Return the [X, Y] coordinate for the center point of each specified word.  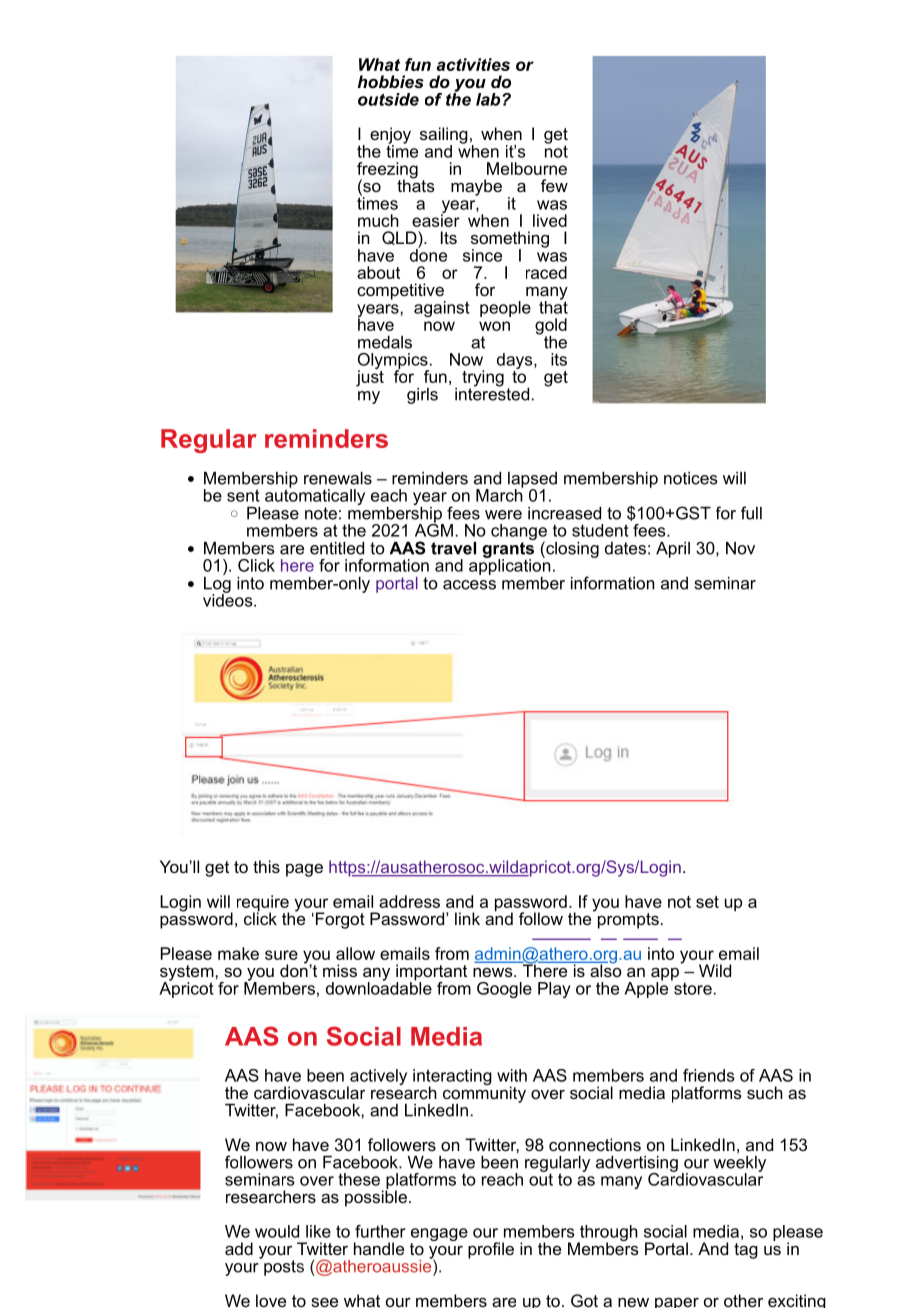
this [266, 866]
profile [491, 1250]
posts [283, 1266]
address [409, 901]
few [554, 185]
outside [388, 99]
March [499, 494]
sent [243, 495]
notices [691, 478]
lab [489, 99]
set [707, 902]
